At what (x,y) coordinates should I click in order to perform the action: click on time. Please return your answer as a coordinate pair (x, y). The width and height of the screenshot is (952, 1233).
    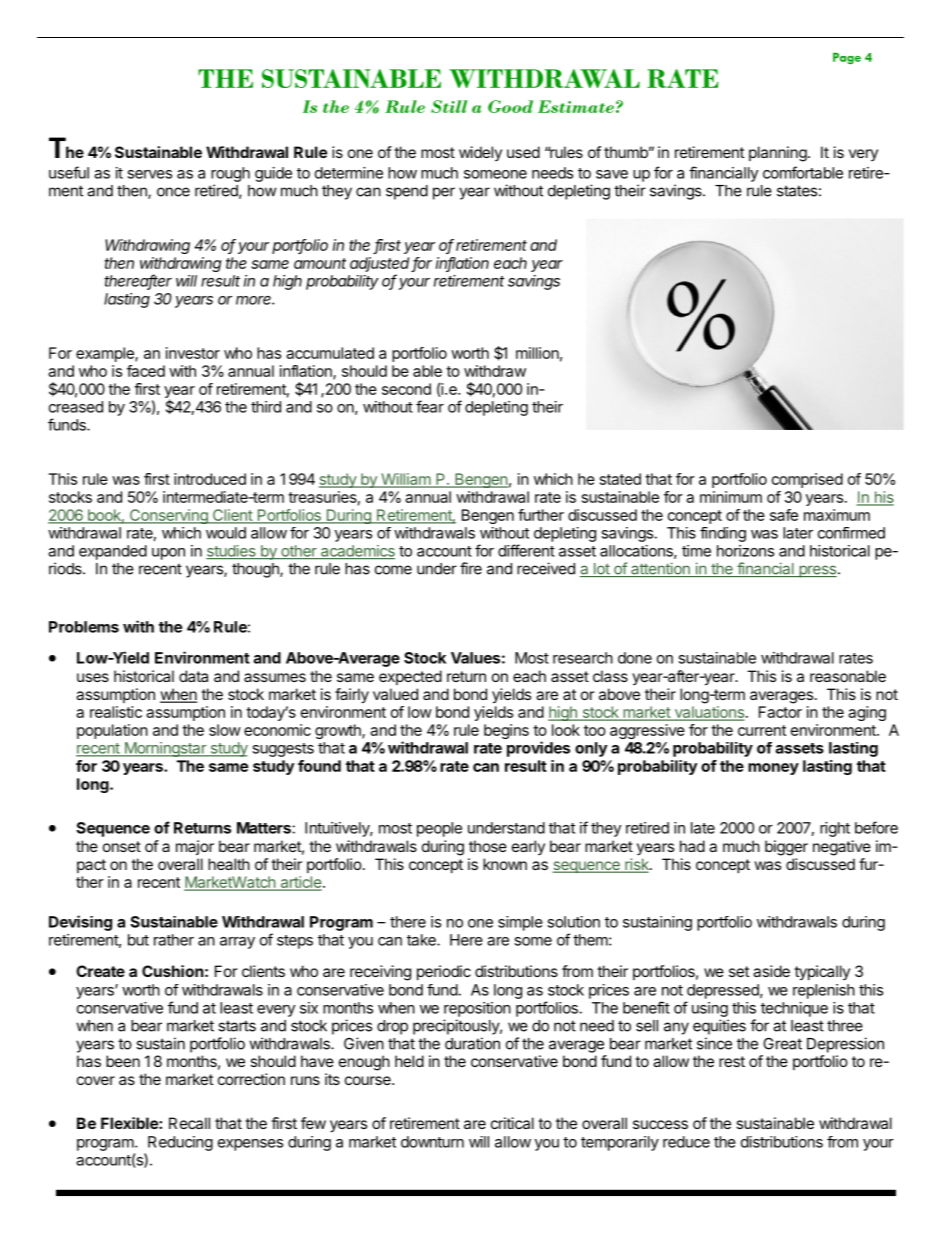
    Looking at the image, I should click on (696, 551).
